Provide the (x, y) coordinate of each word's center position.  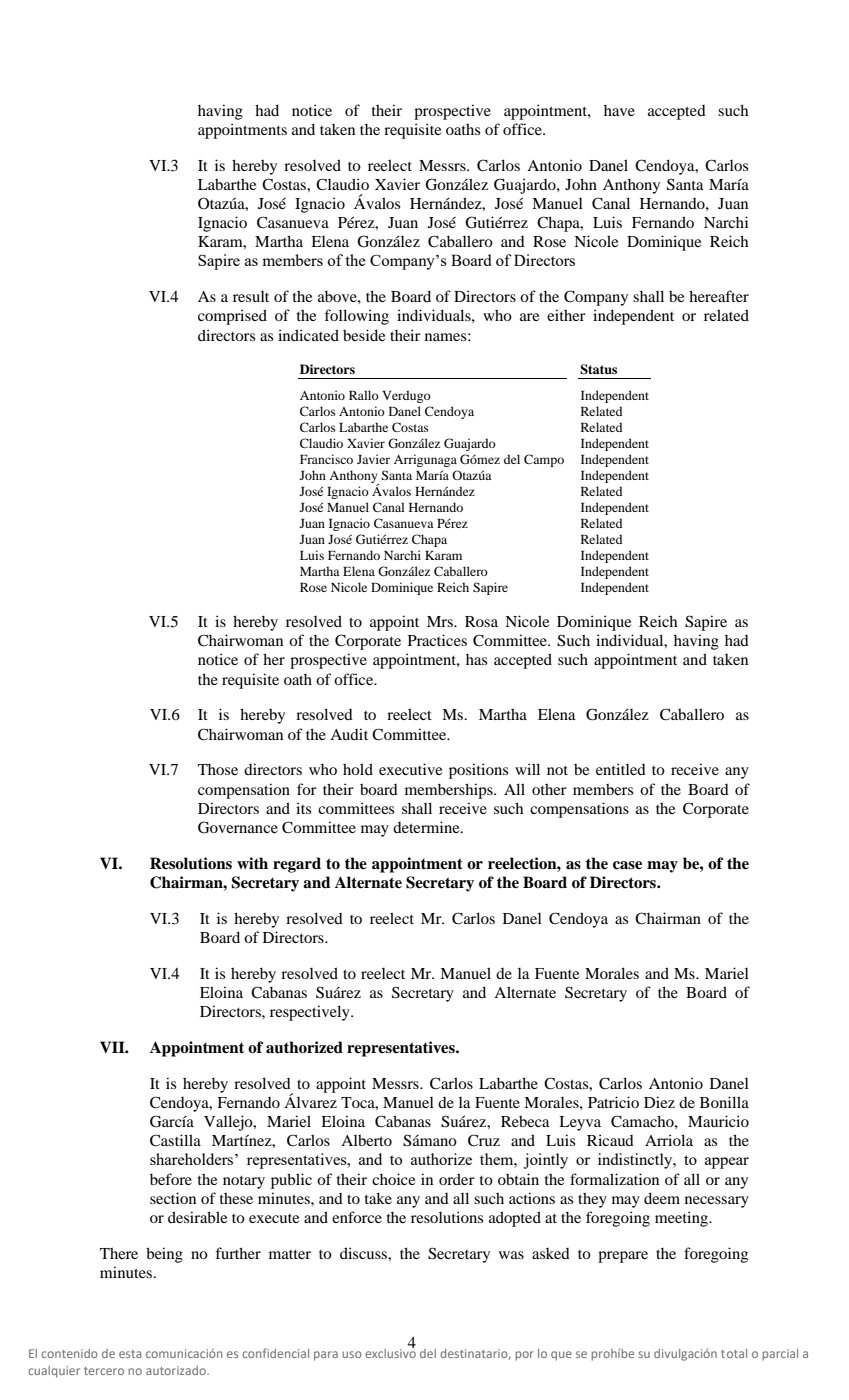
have (619, 110)
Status (598, 369)
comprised (232, 317)
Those (218, 769)
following (356, 317)
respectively (311, 1013)
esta (130, 1354)
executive (410, 769)
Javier (373, 459)
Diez (659, 1102)
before (171, 1179)
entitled (621, 769)
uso (352, 1354)
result (251, 296)
